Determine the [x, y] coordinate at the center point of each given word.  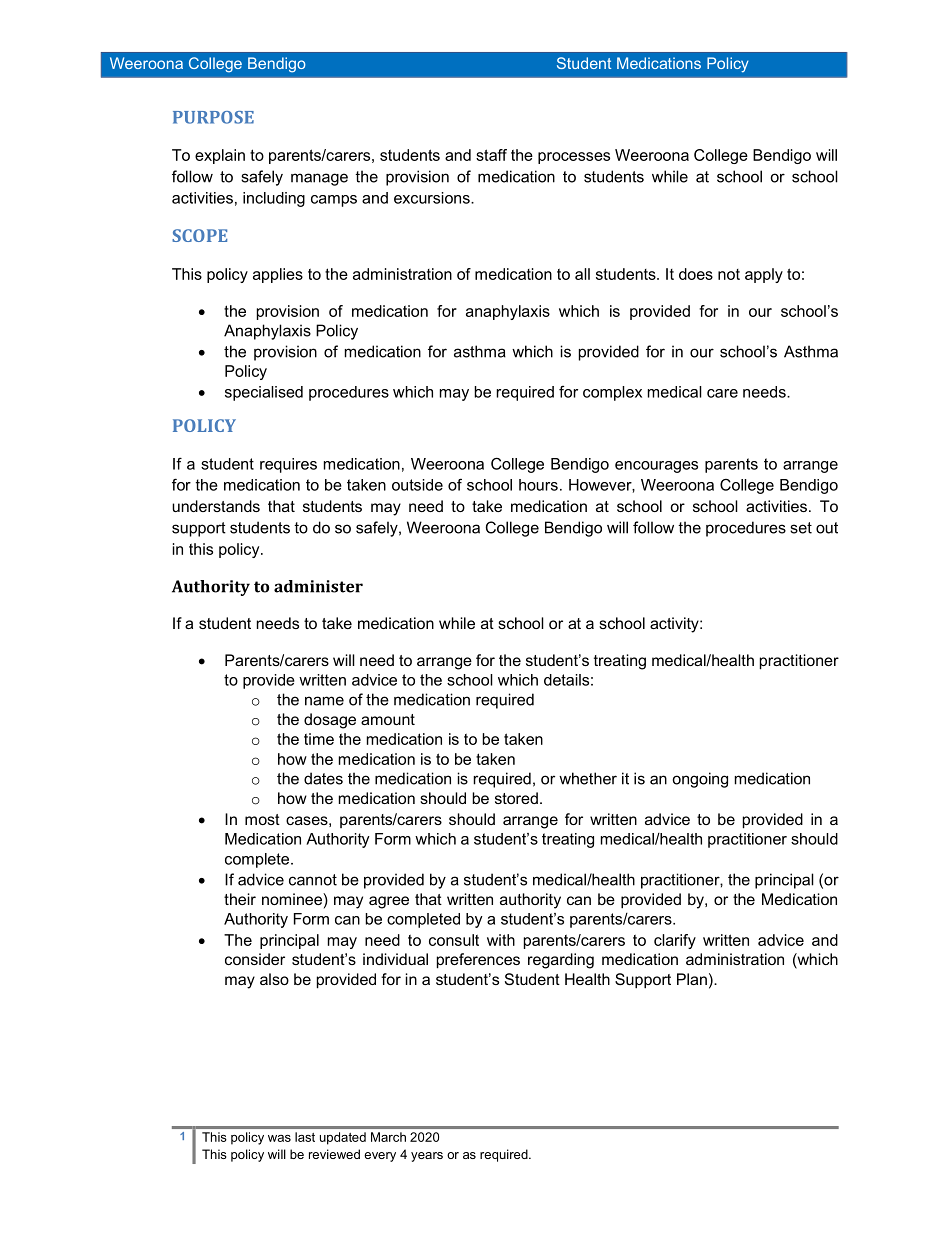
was [279, 1138]
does [696, 274]
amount [388, 719]
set [801, 528]
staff [491, 155]
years [427, 1157]
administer [318, 586]
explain [220, 156]
